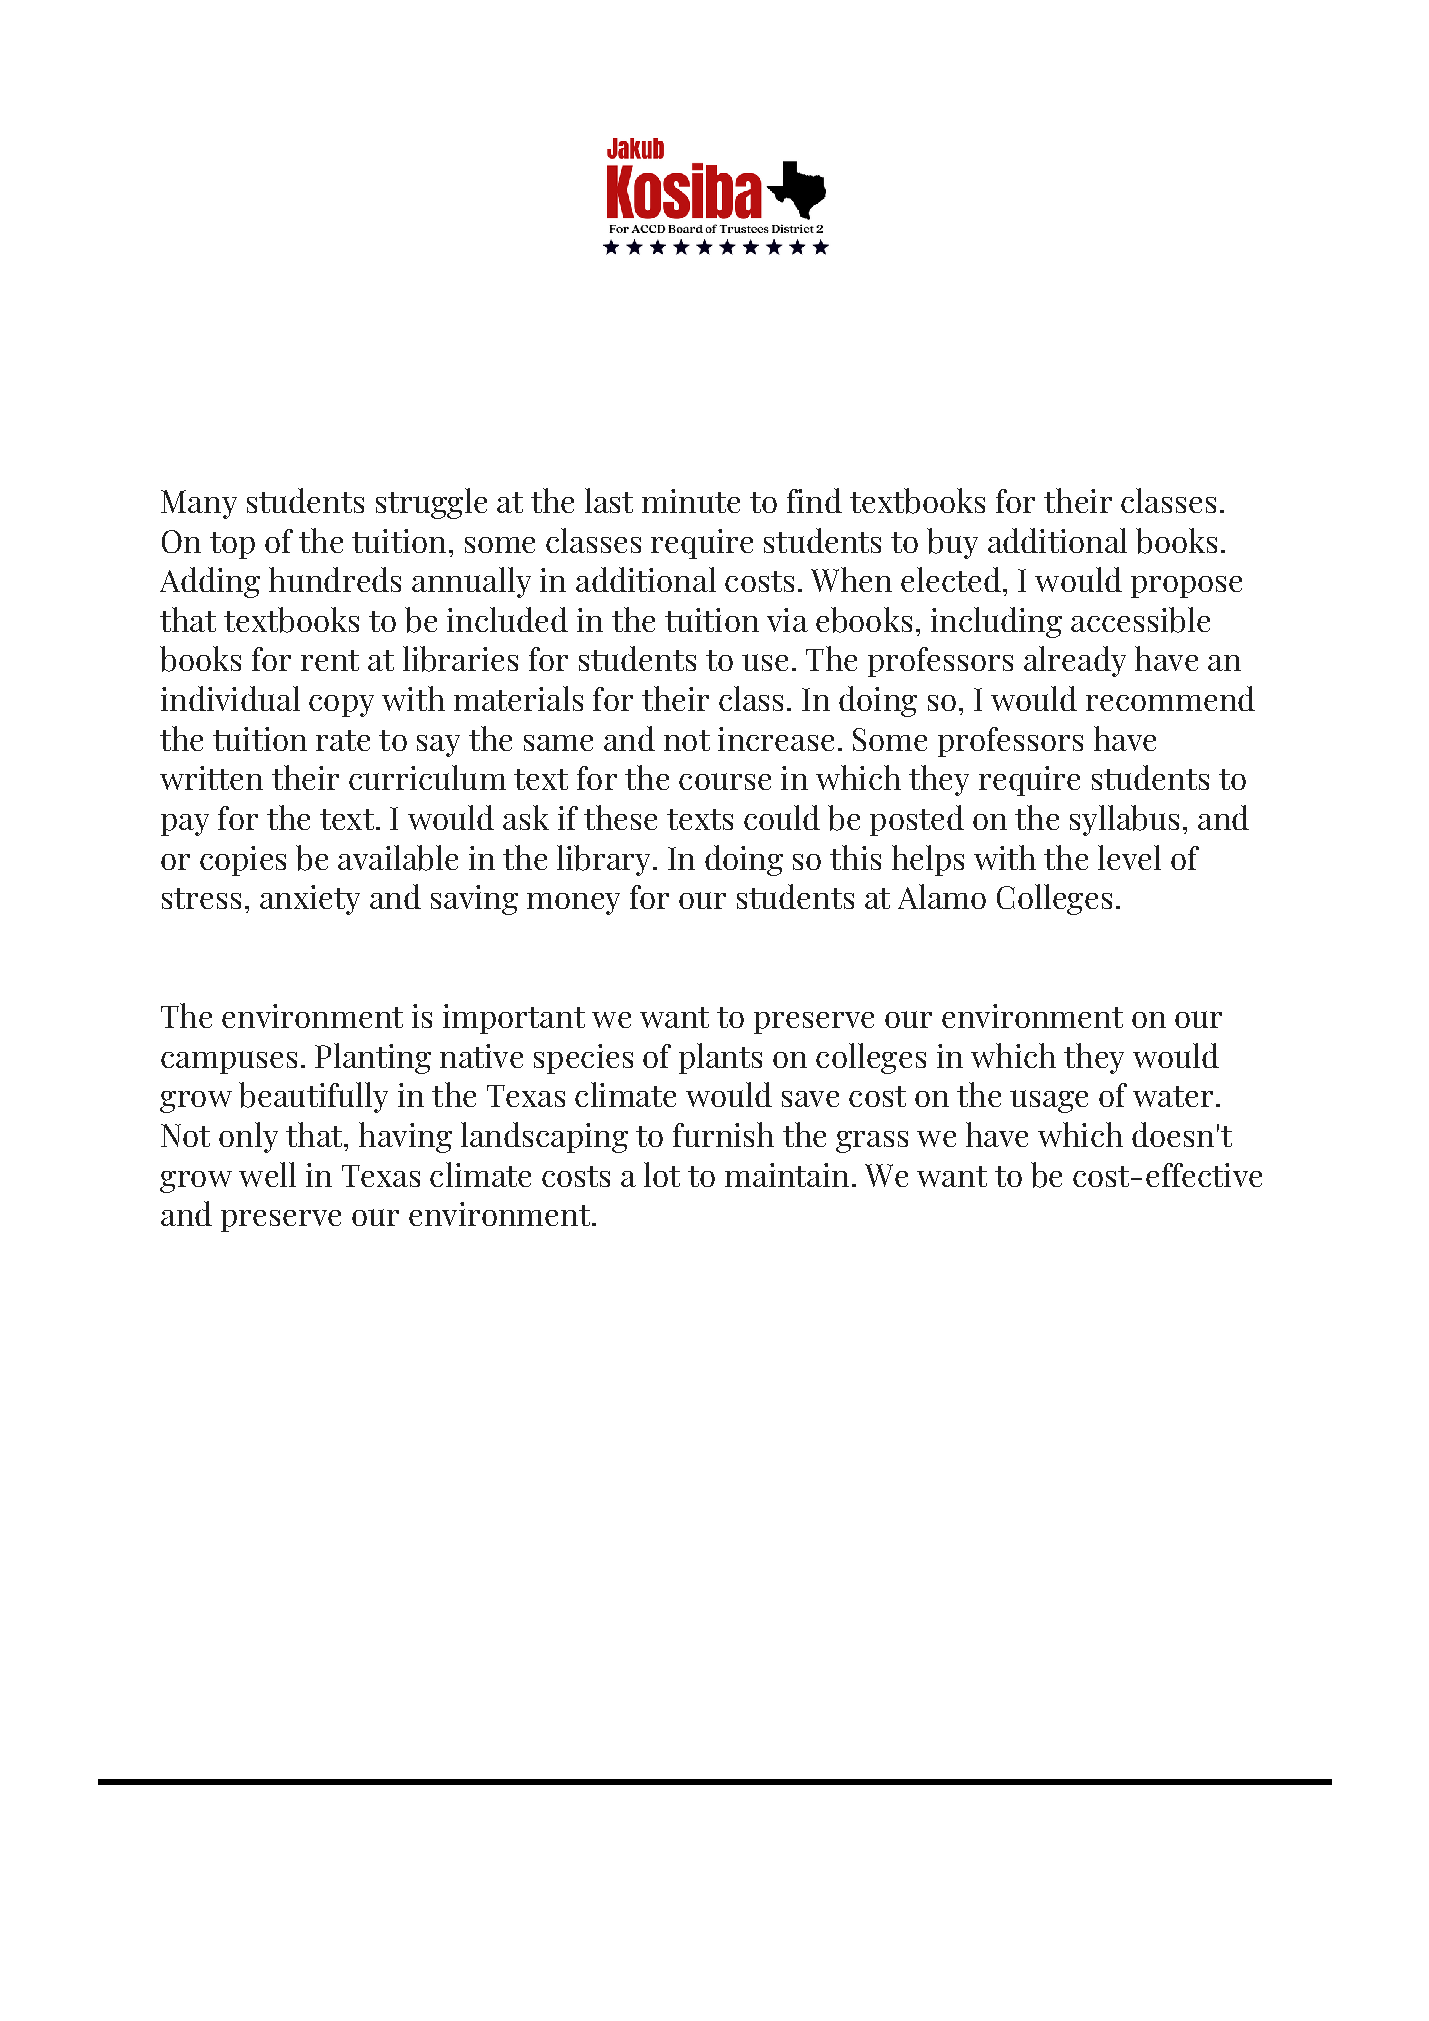 The height and width of the screenshot is (2021, 1429). Describe the element at coordinates (952, 543) in the screenshot. I see `buy` at that location.
